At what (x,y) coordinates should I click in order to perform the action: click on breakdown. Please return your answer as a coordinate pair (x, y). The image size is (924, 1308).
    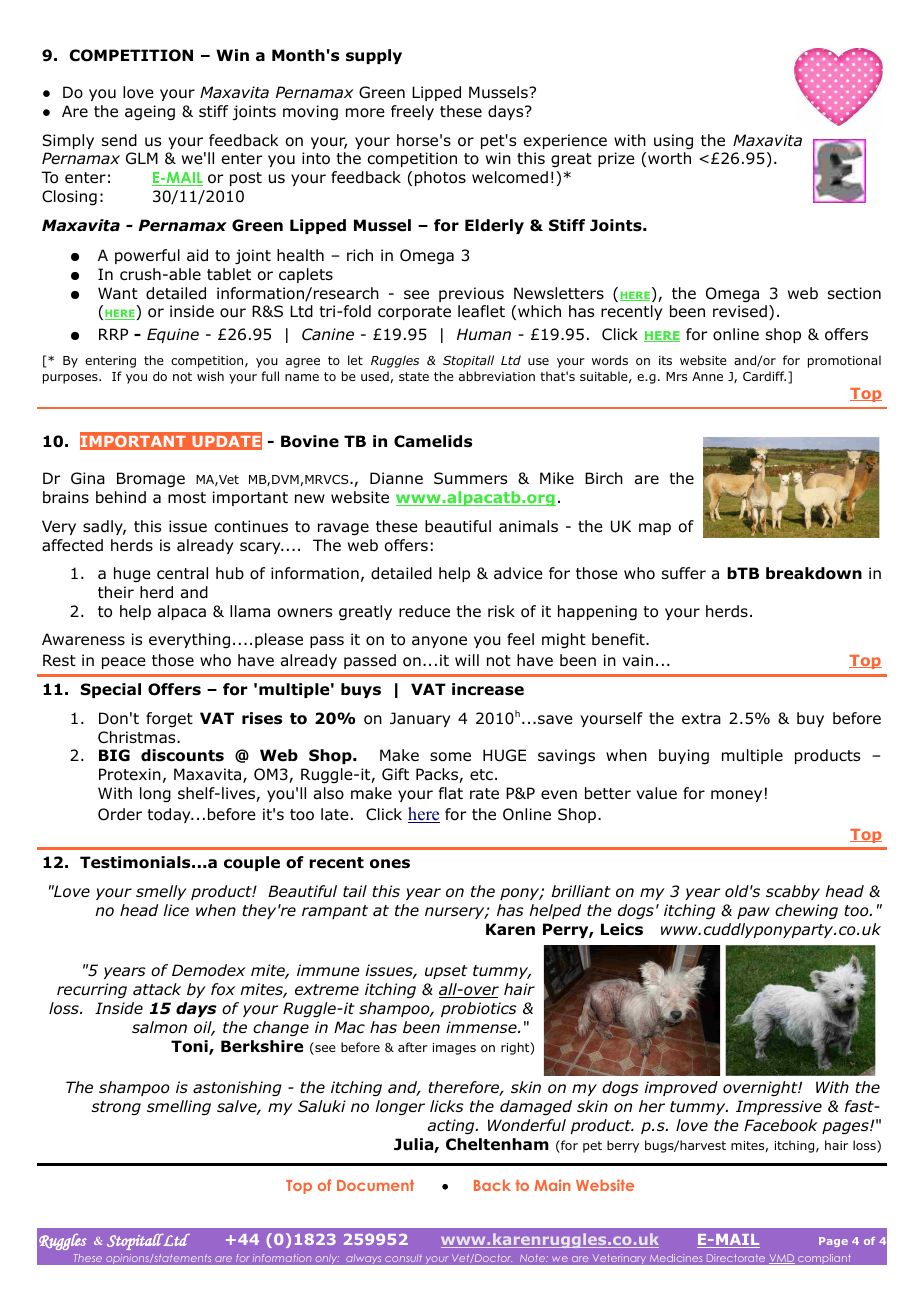
    Looking at the image, I should click on (814, 573).
